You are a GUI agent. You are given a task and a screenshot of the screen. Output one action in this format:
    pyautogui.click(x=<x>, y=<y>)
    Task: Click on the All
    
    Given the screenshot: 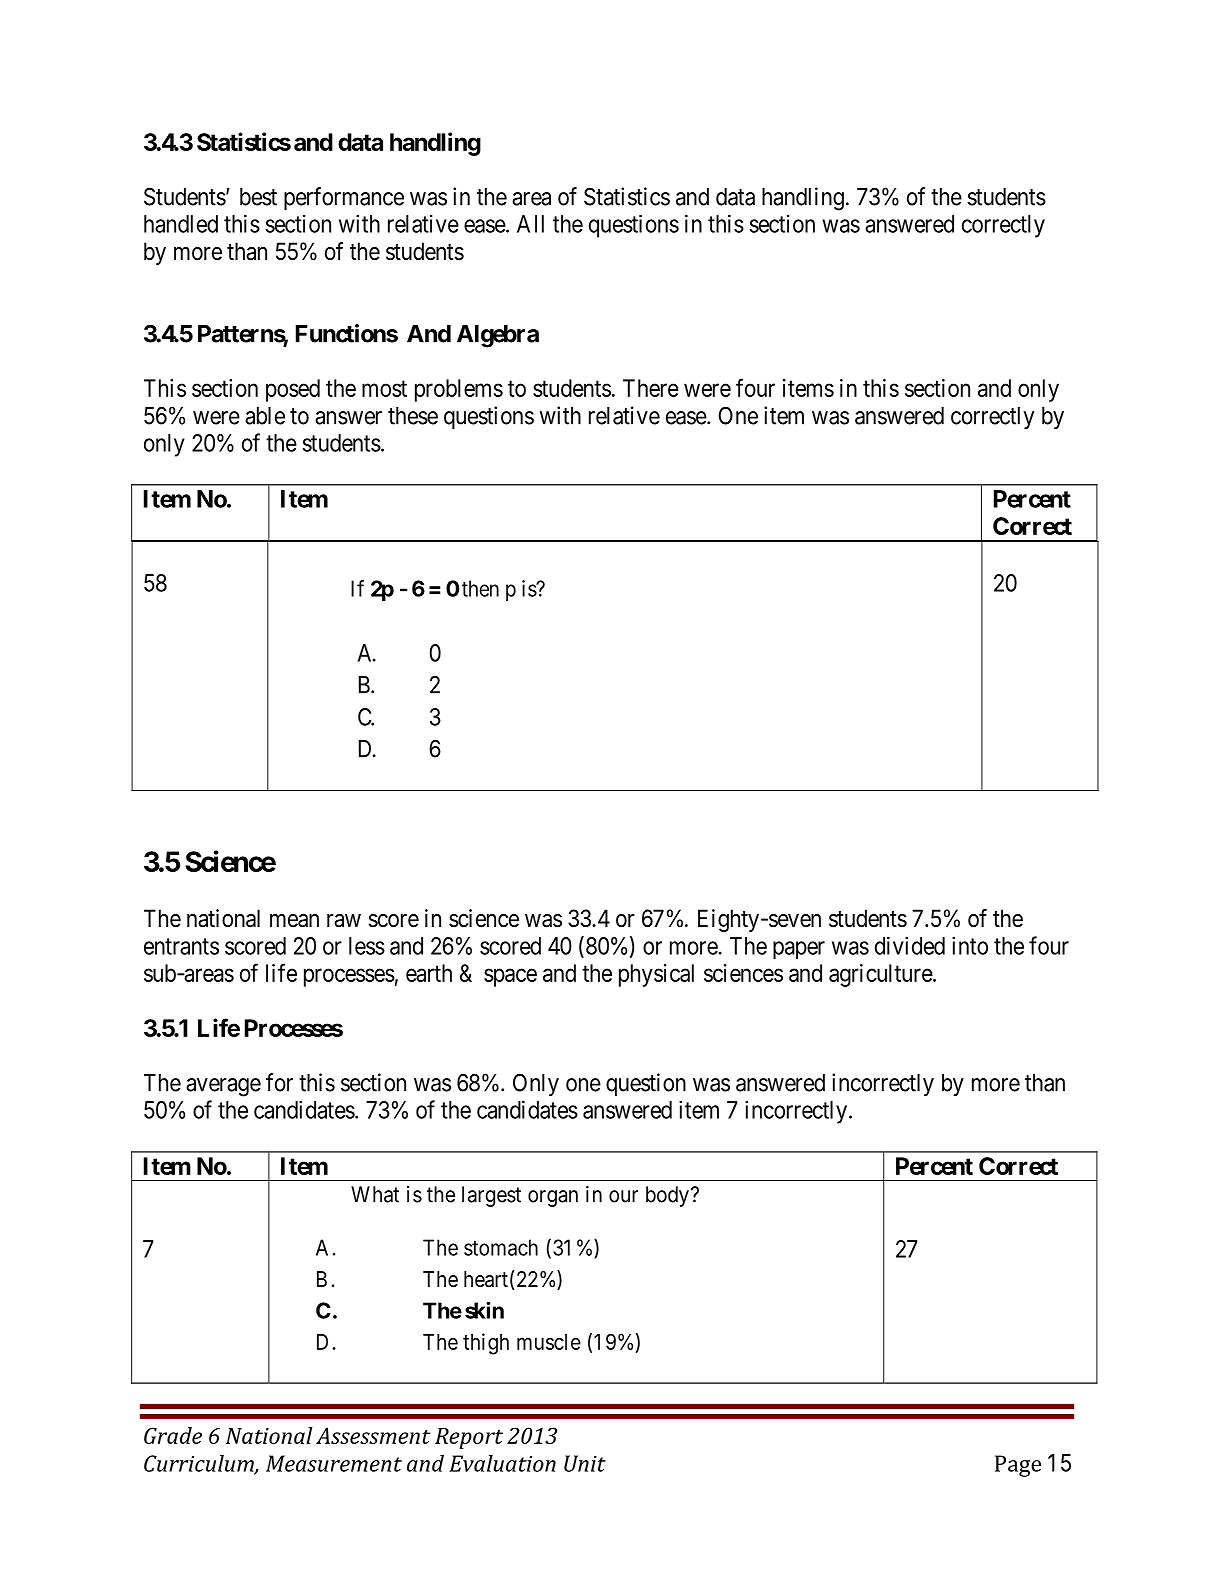 What is the action you would take?
    pyautogui.click(x=530, y=224)
